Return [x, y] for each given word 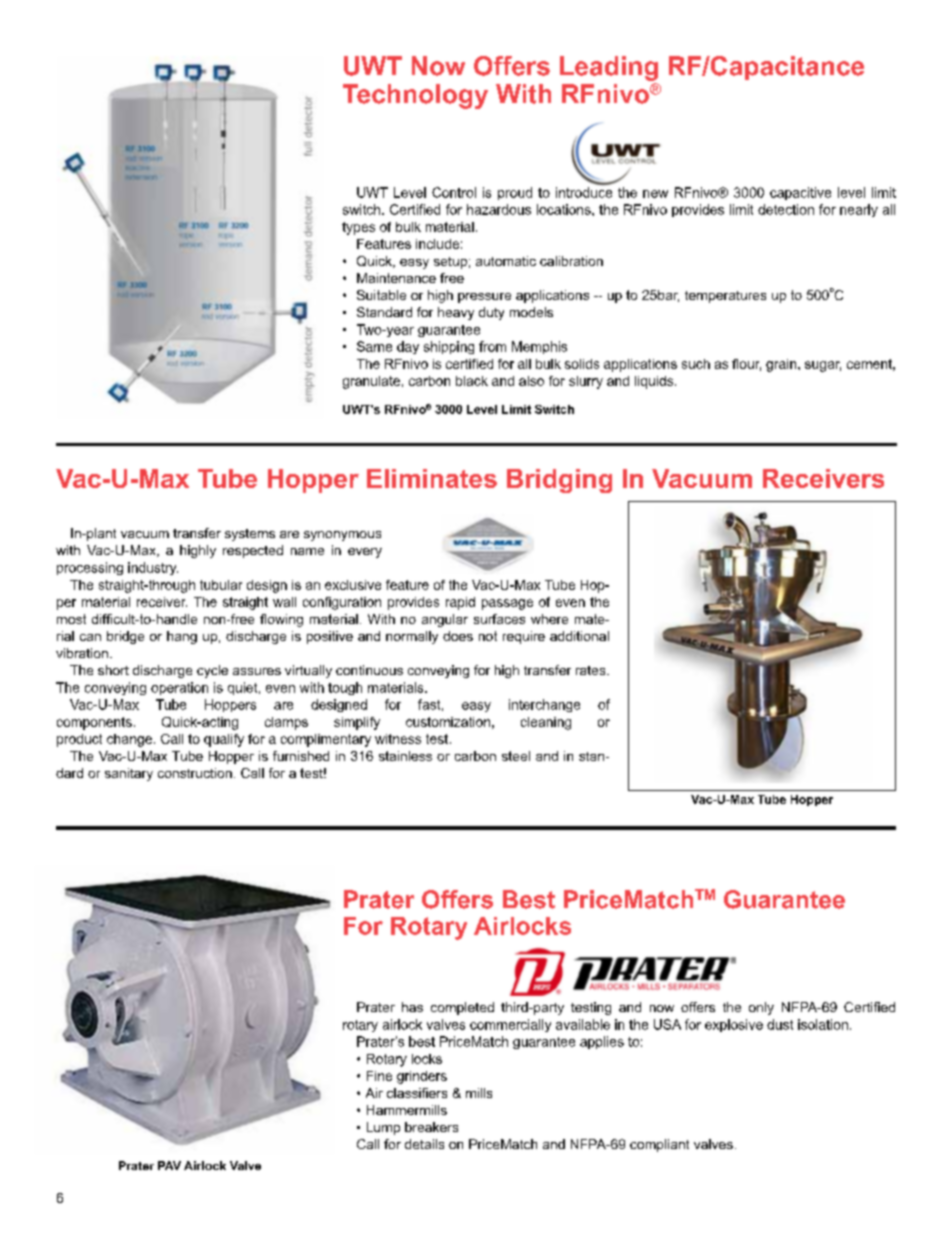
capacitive [800, 193]
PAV [169, 1165]
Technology [415, 96]
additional [579, 636]
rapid [460, 603]
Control [454, 192]
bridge [125, 637]
